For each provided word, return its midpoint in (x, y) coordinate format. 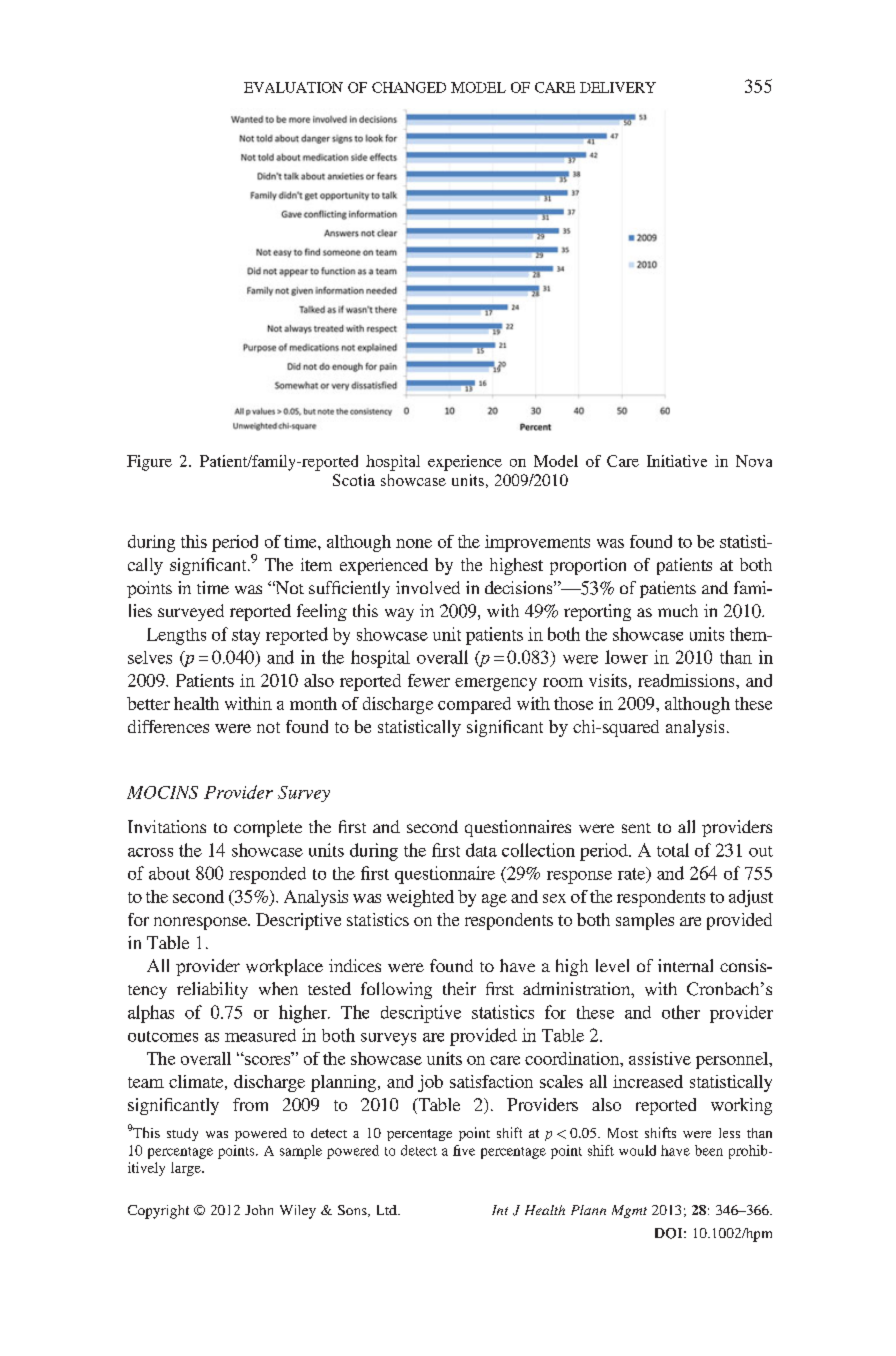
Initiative (677, 461)
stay (246, 637)
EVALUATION (293, 87)
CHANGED (409, 87)
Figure (149, 463)
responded (267, 875)
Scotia (354, 480)
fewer (429, 680)
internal (685, 965)
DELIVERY (618, 87)
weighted (420, 898)
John (259, 1210)
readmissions (687, 680)
